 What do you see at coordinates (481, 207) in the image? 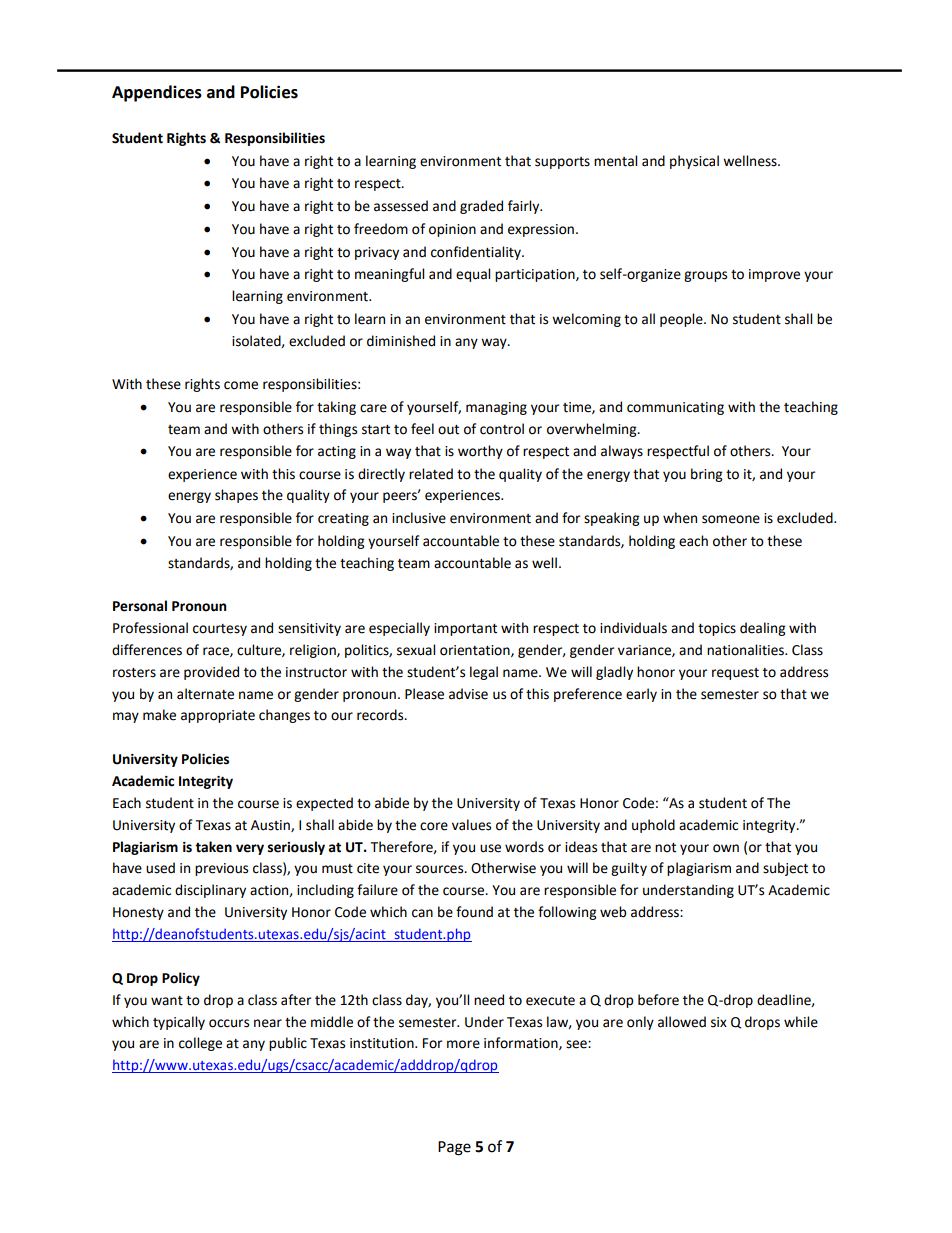
I see `graded` at bounding box center [481, 207].
